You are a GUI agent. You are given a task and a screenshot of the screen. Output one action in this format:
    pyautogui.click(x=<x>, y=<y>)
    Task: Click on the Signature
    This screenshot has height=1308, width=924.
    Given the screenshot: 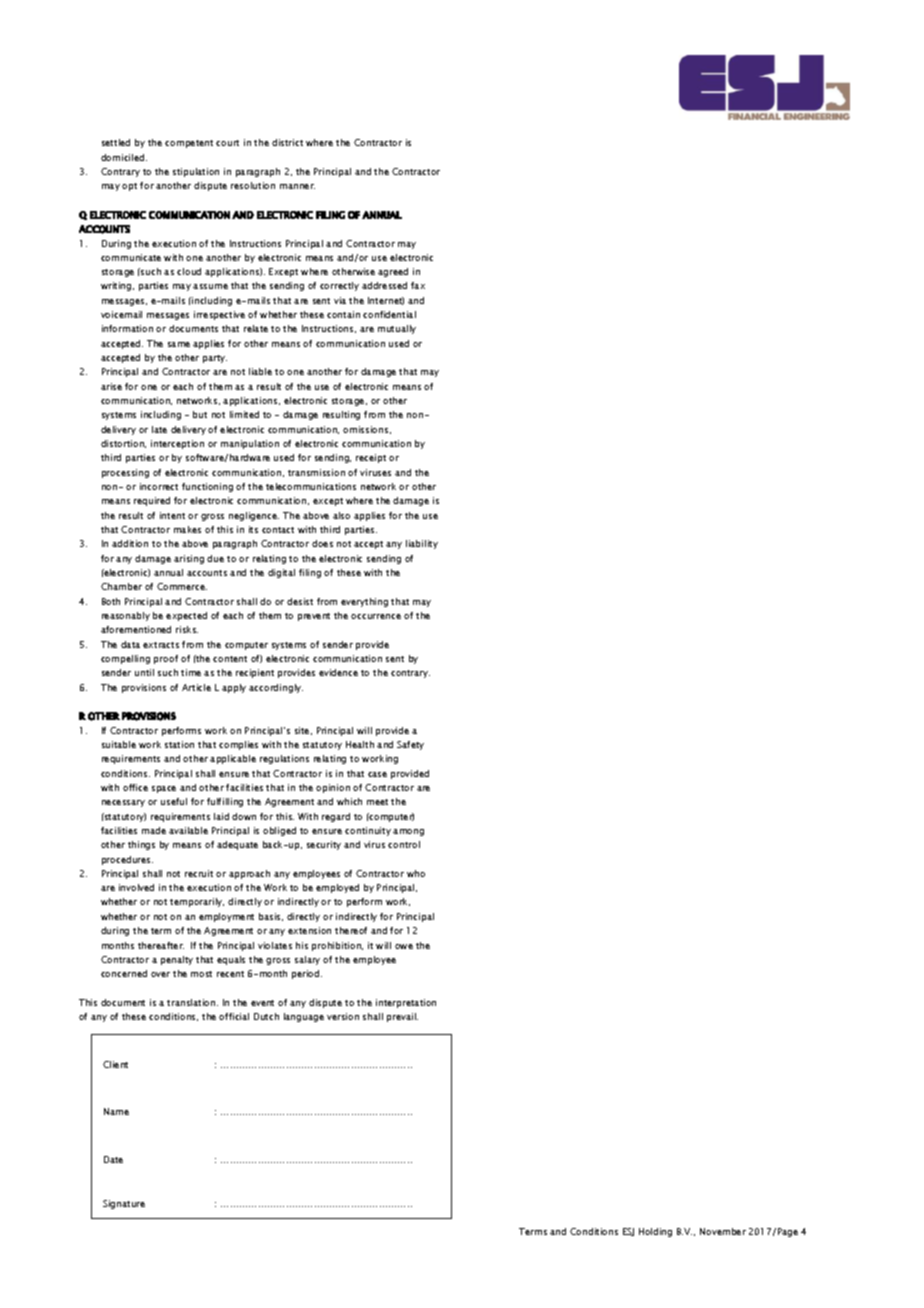 What is the action you would take?
    pyautogui.click(x=124, y=1204)
